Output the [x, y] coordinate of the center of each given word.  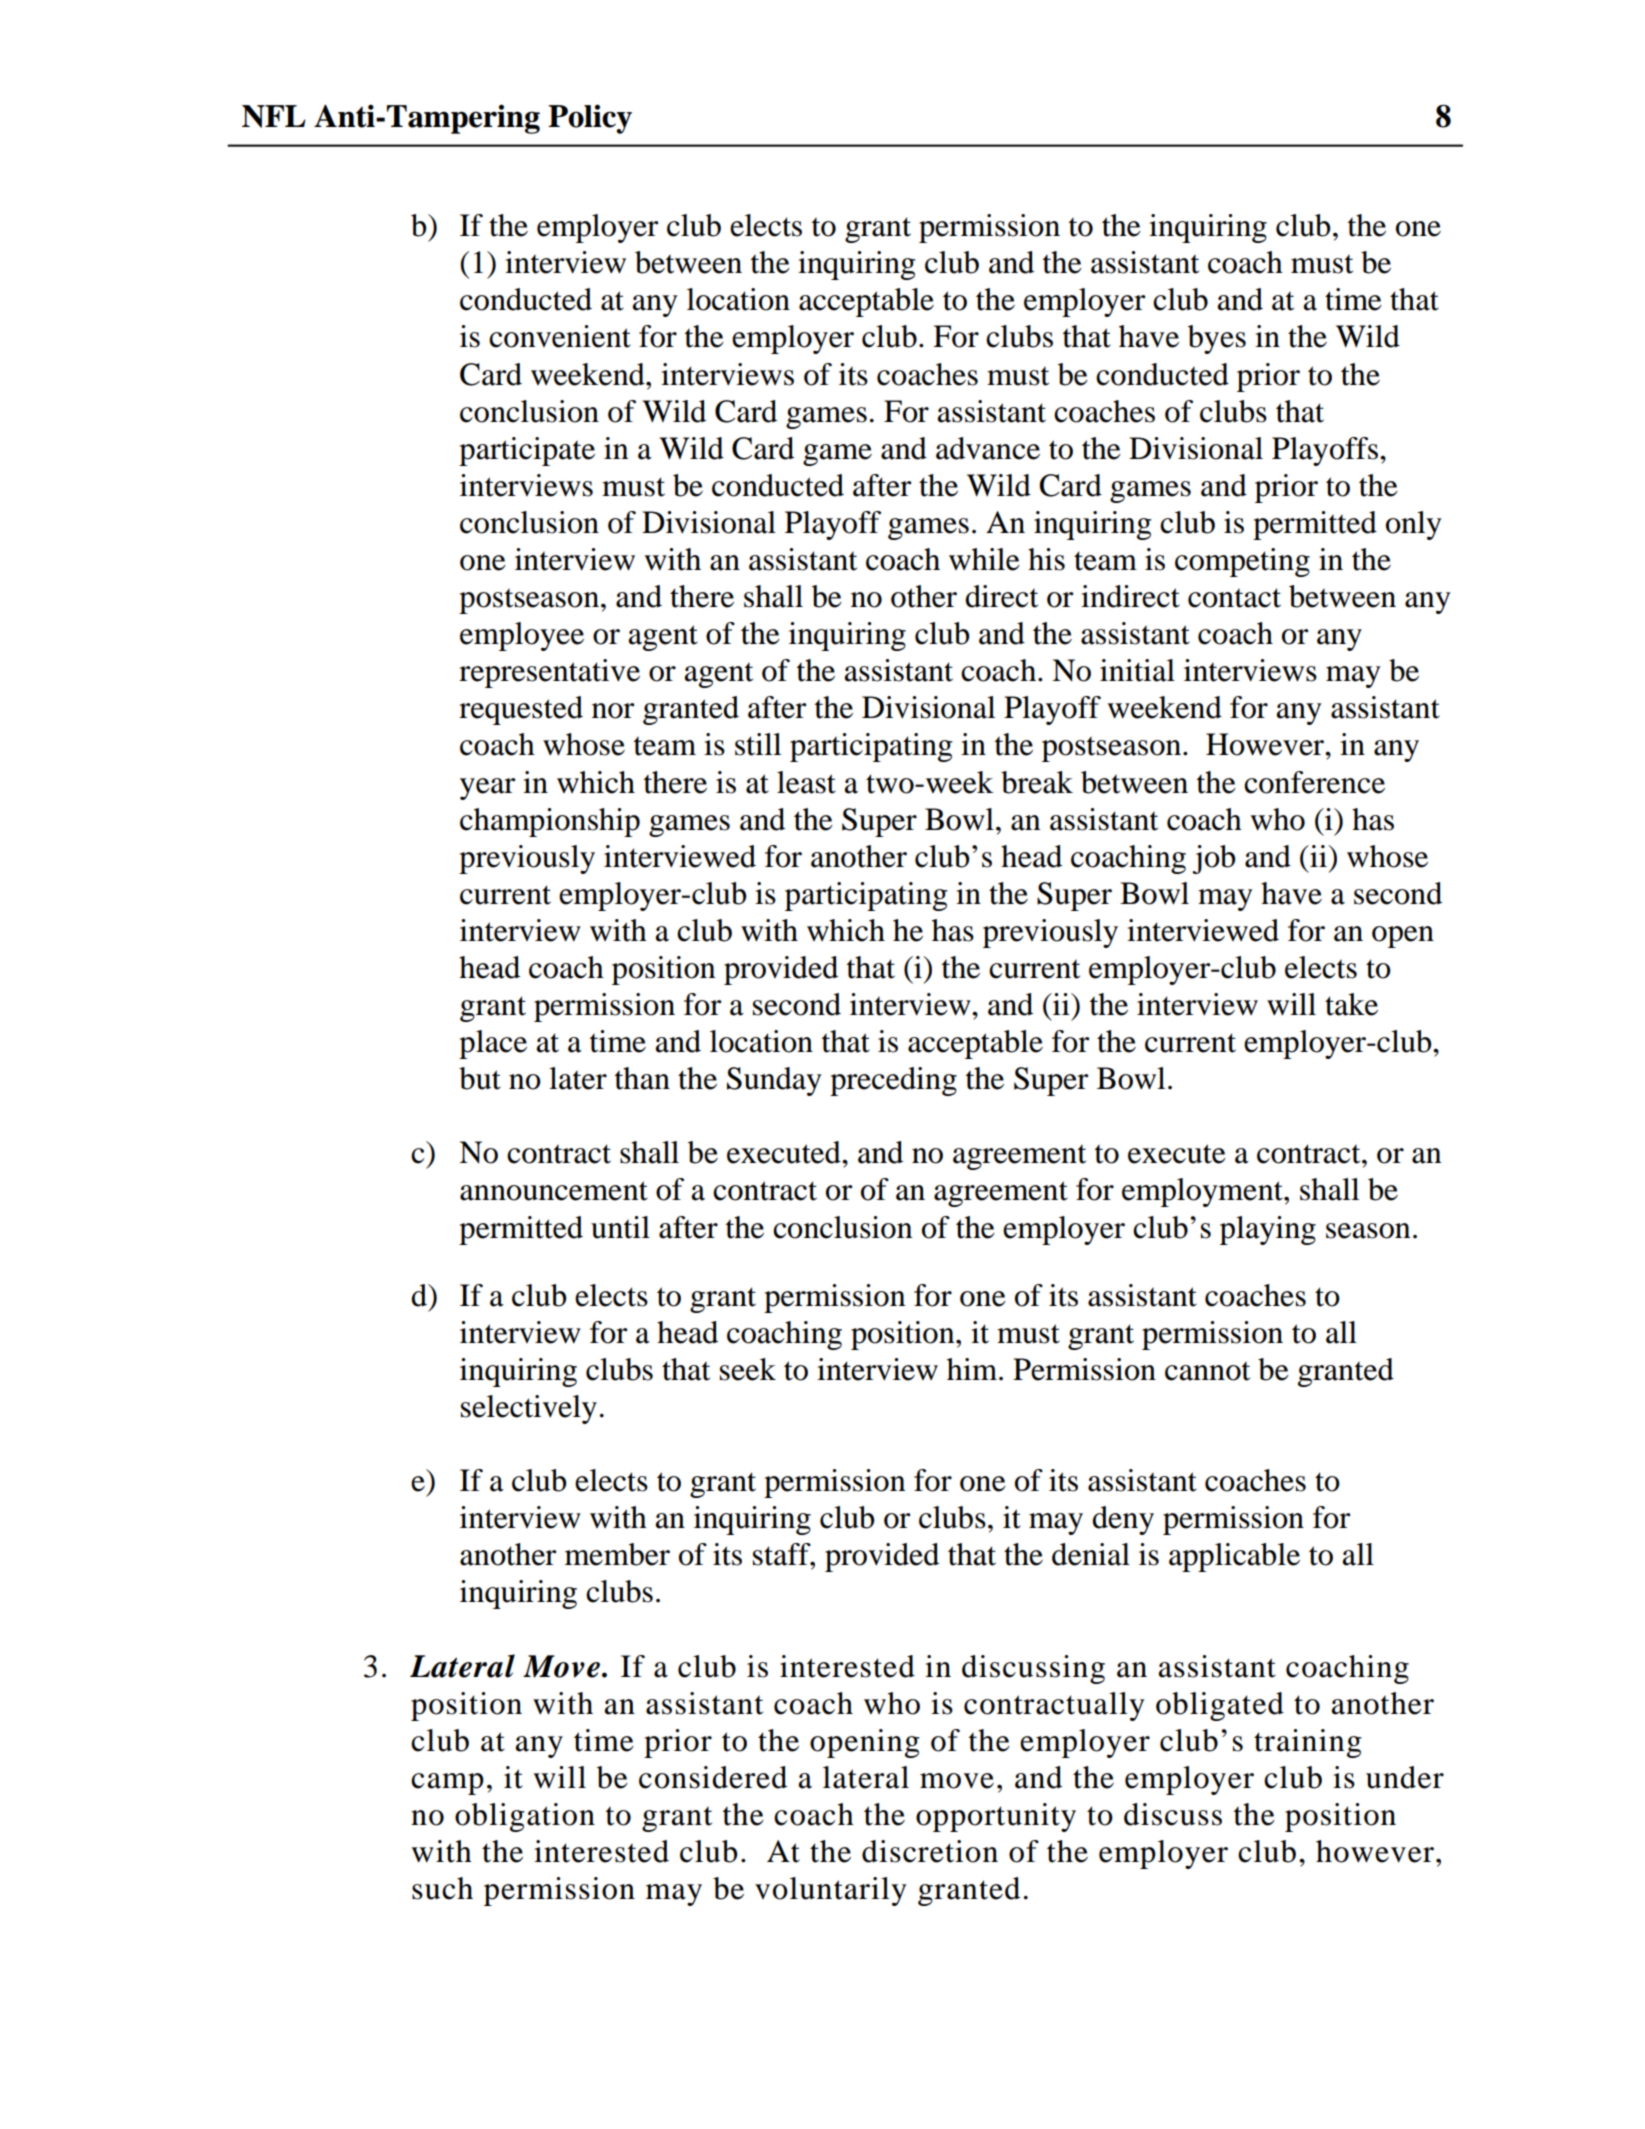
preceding [893, 1081]
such [442, 1888]
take [1351, 1004]
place [493, 1044]
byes [1217, 339]
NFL [274, 116]
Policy [590, 119]
